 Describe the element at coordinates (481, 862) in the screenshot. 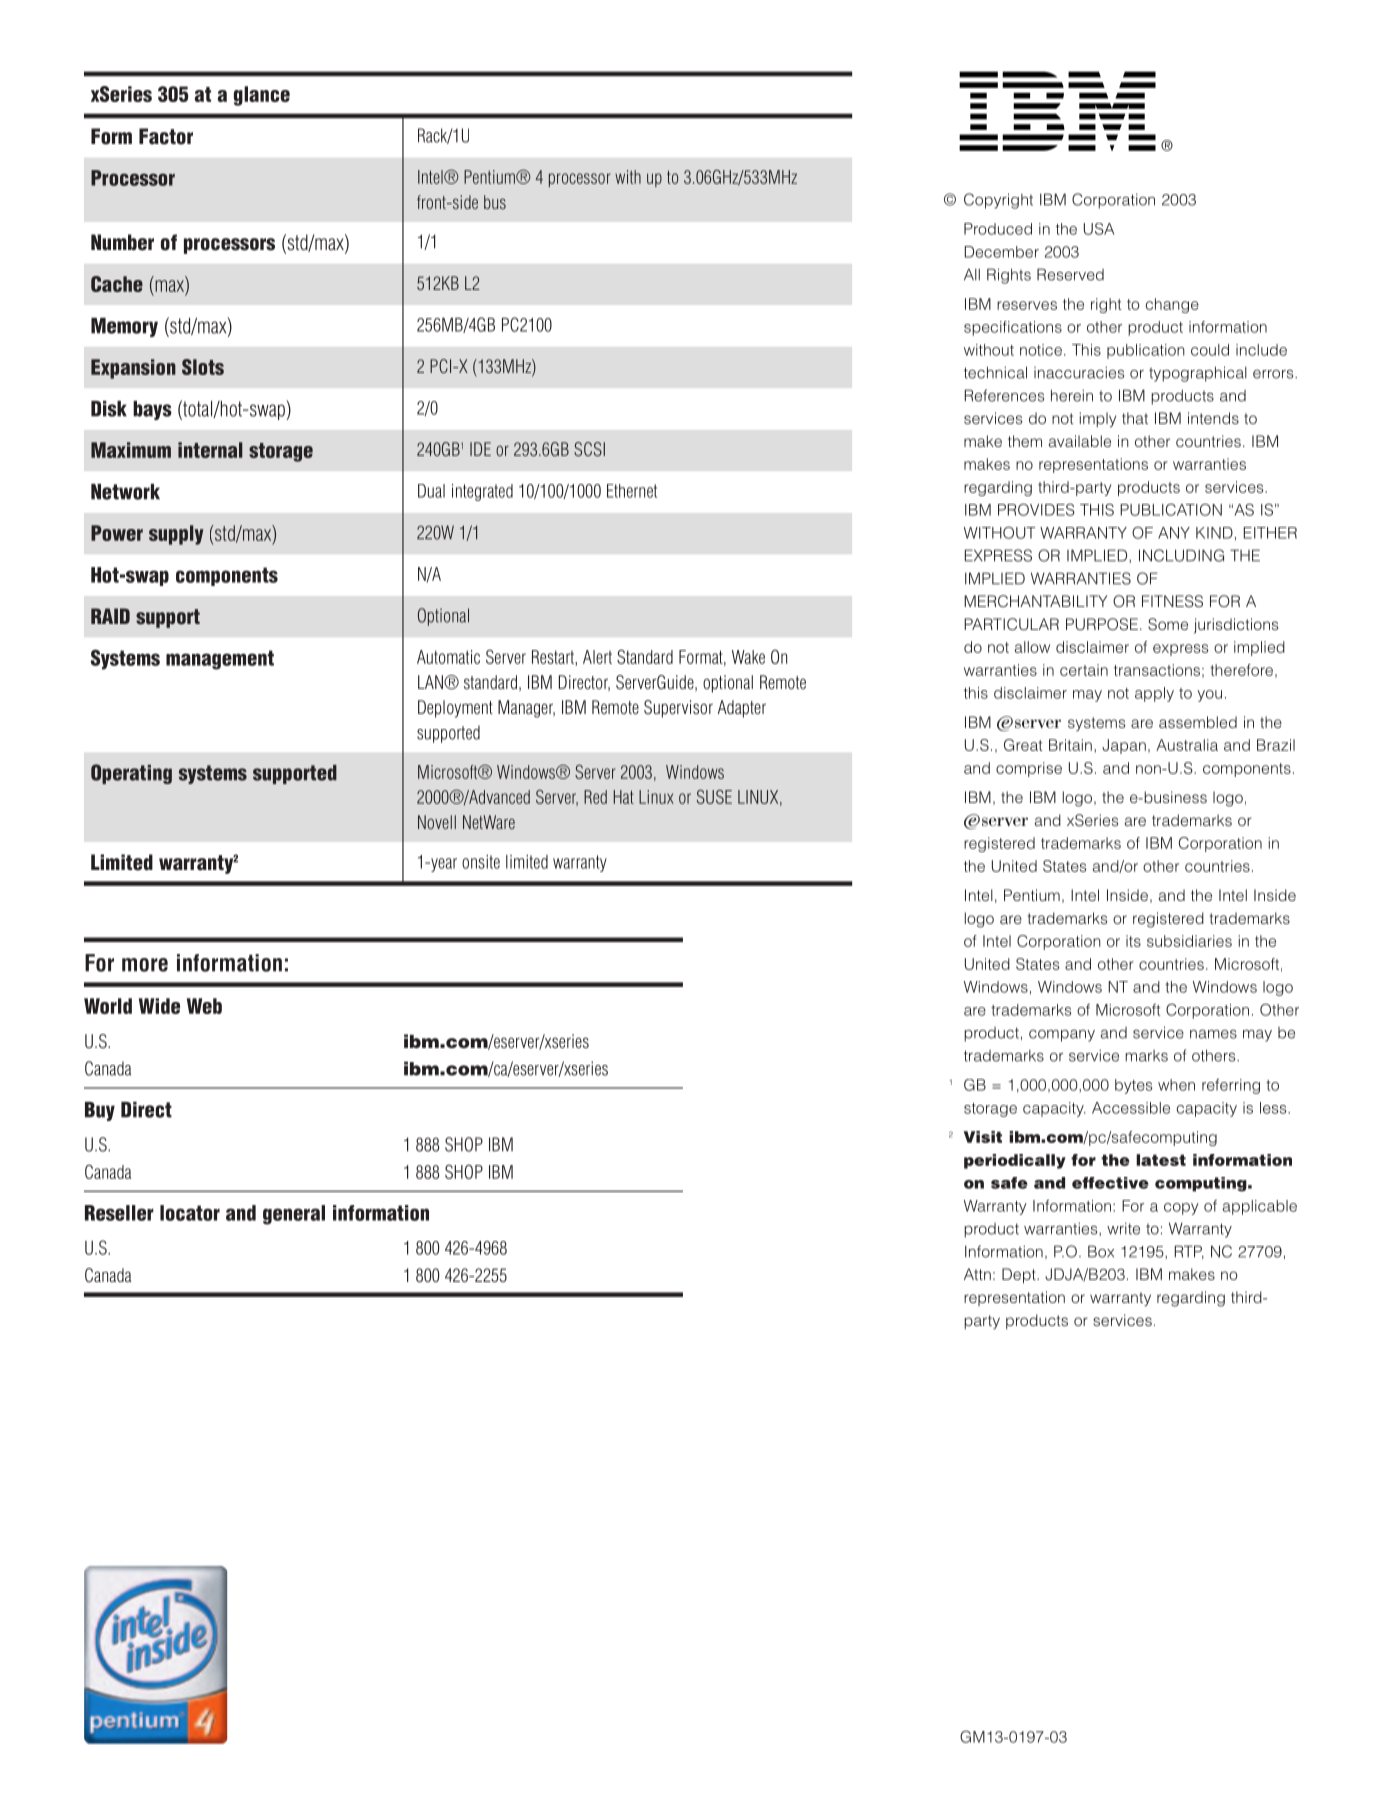

I see `onsite` at that location.
